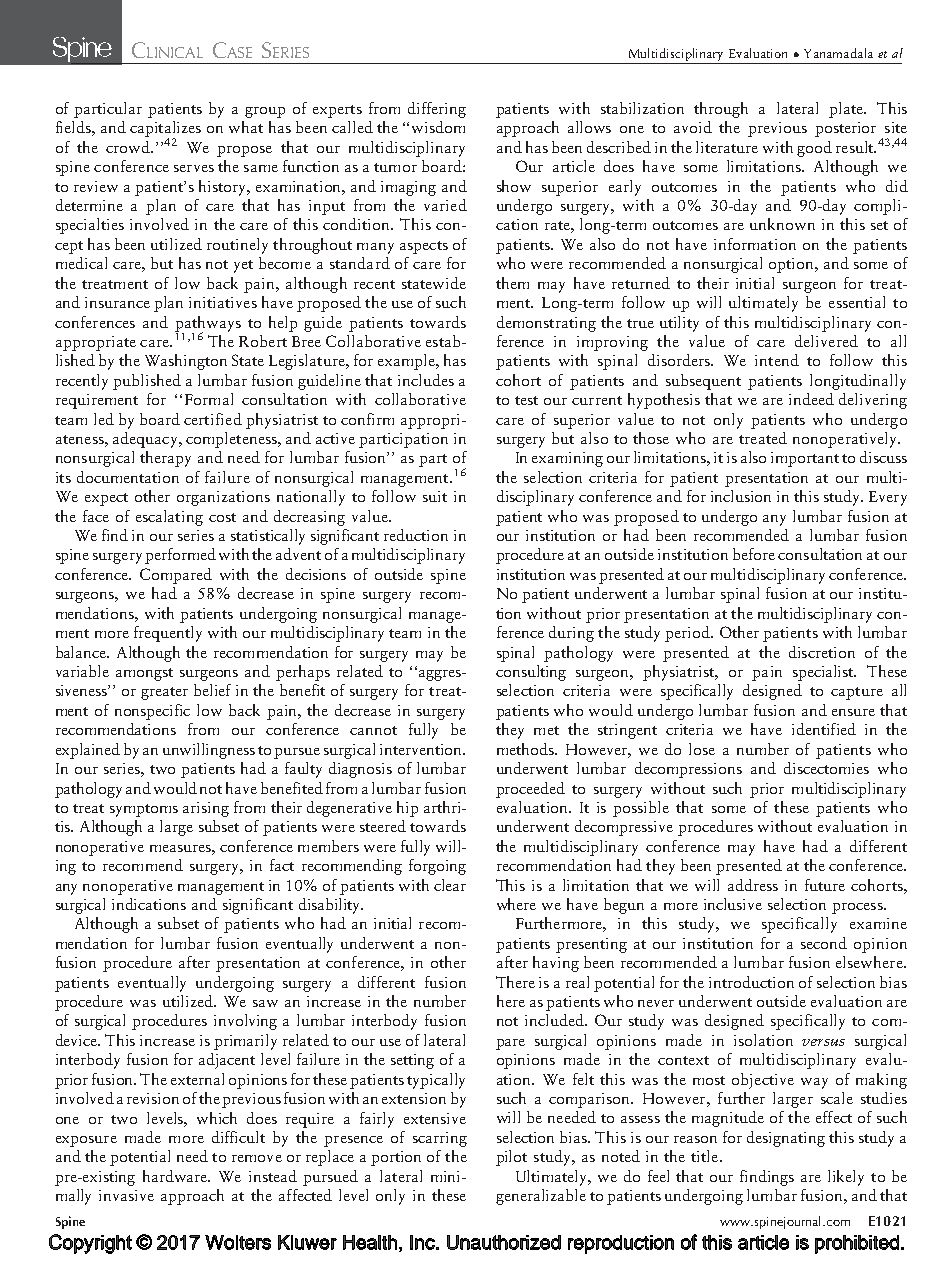  I want to click on good, so click(814, 149).
